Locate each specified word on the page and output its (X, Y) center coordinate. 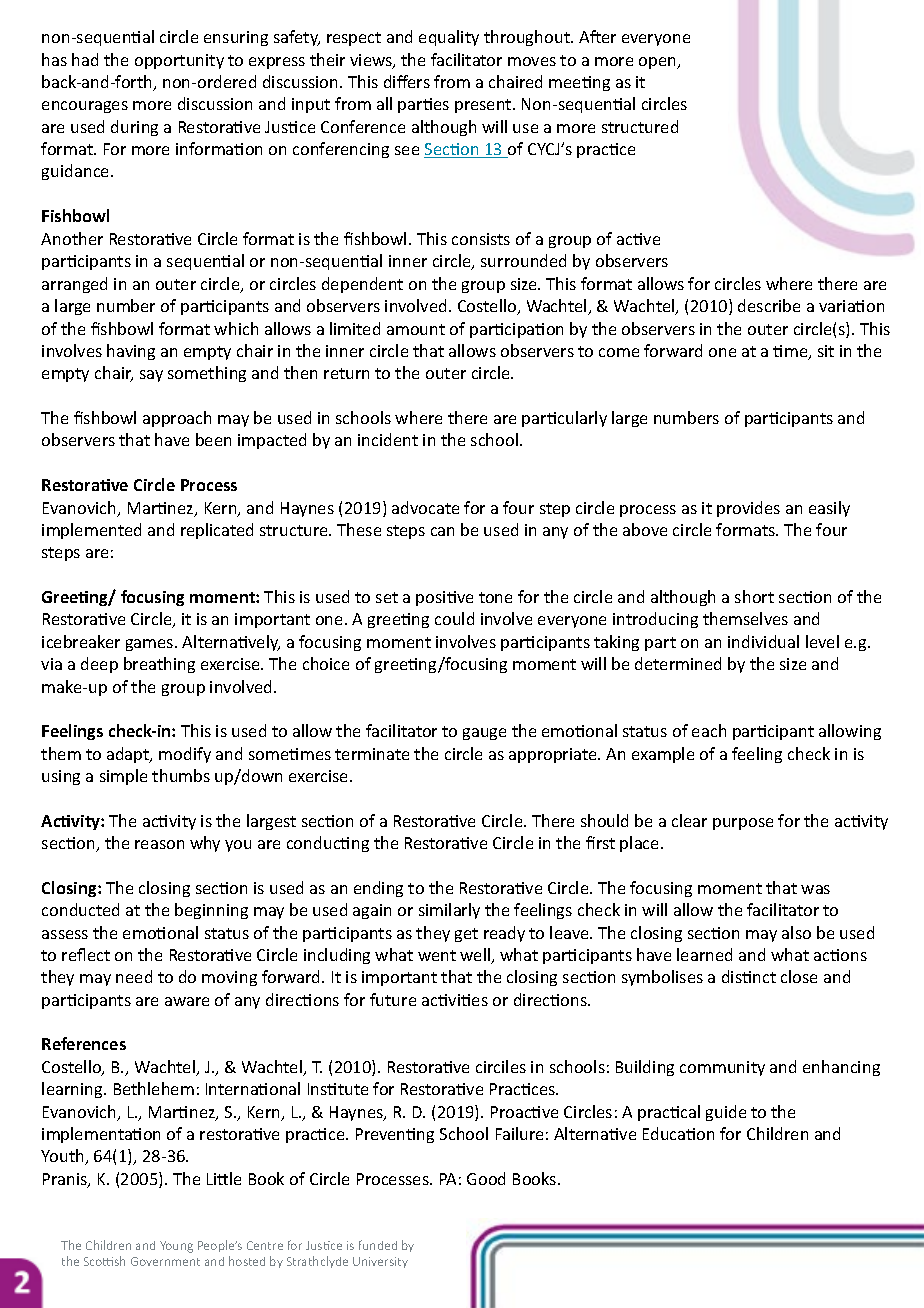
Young (176, 1247)
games (151, 645)
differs (407, 81)
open (658, 63)
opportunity (179, 61)
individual (763, 641)
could (454, 618)
